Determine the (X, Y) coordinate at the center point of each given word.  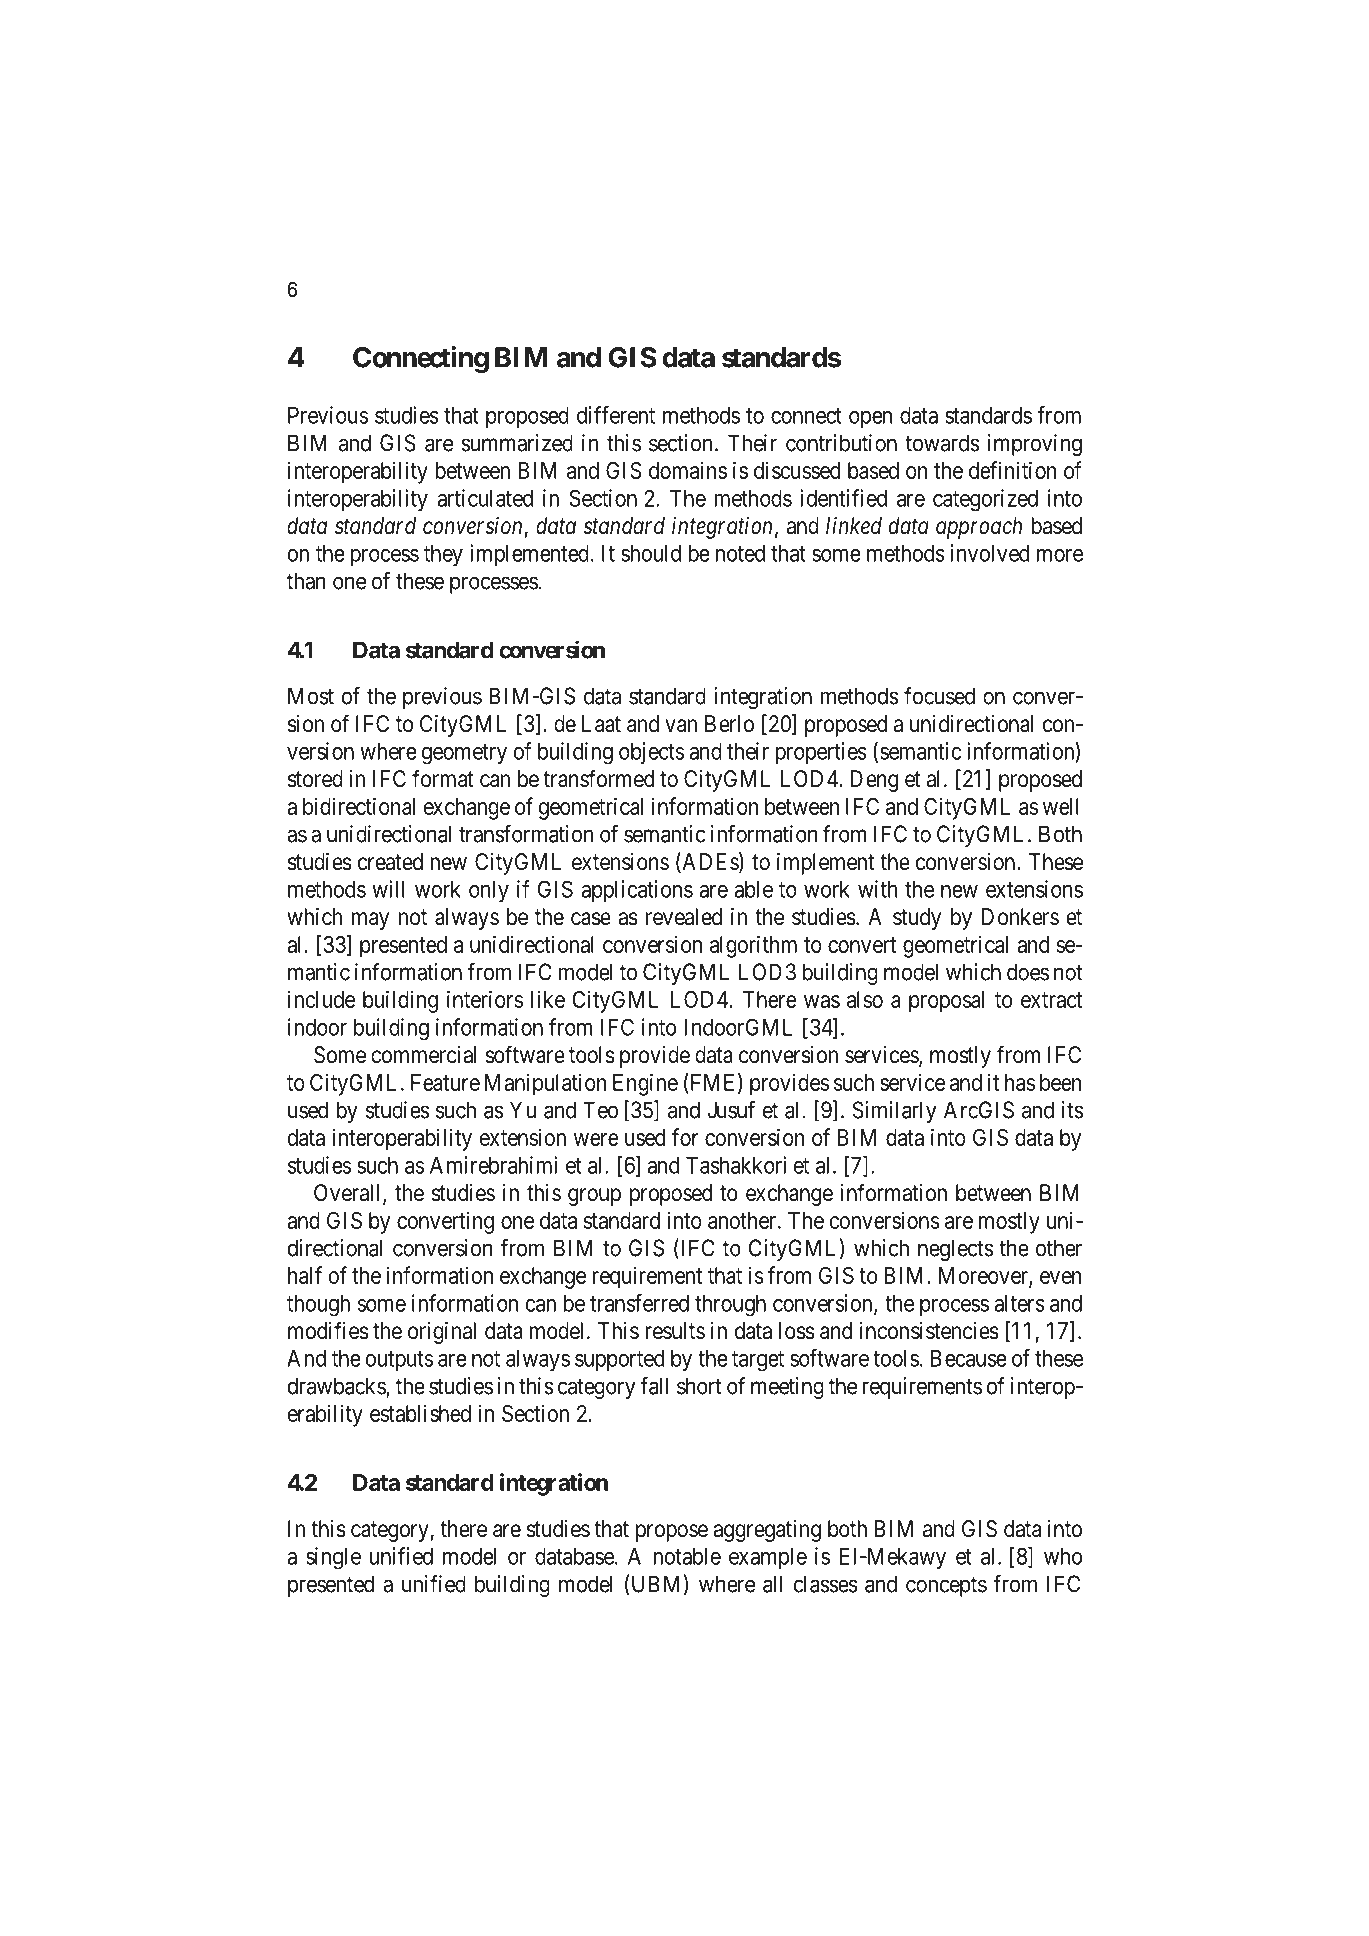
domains (688, 470)
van (681, 726)
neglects (955, 1250)
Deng (874, 781)
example (768, 1558)
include (321, 999)
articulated (485, 498)
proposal (946, 1002)
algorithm (753, 946)
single (333, 1558)
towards (942, 443)
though (318, 1306)
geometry (464, 754)
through (730, 1306)
